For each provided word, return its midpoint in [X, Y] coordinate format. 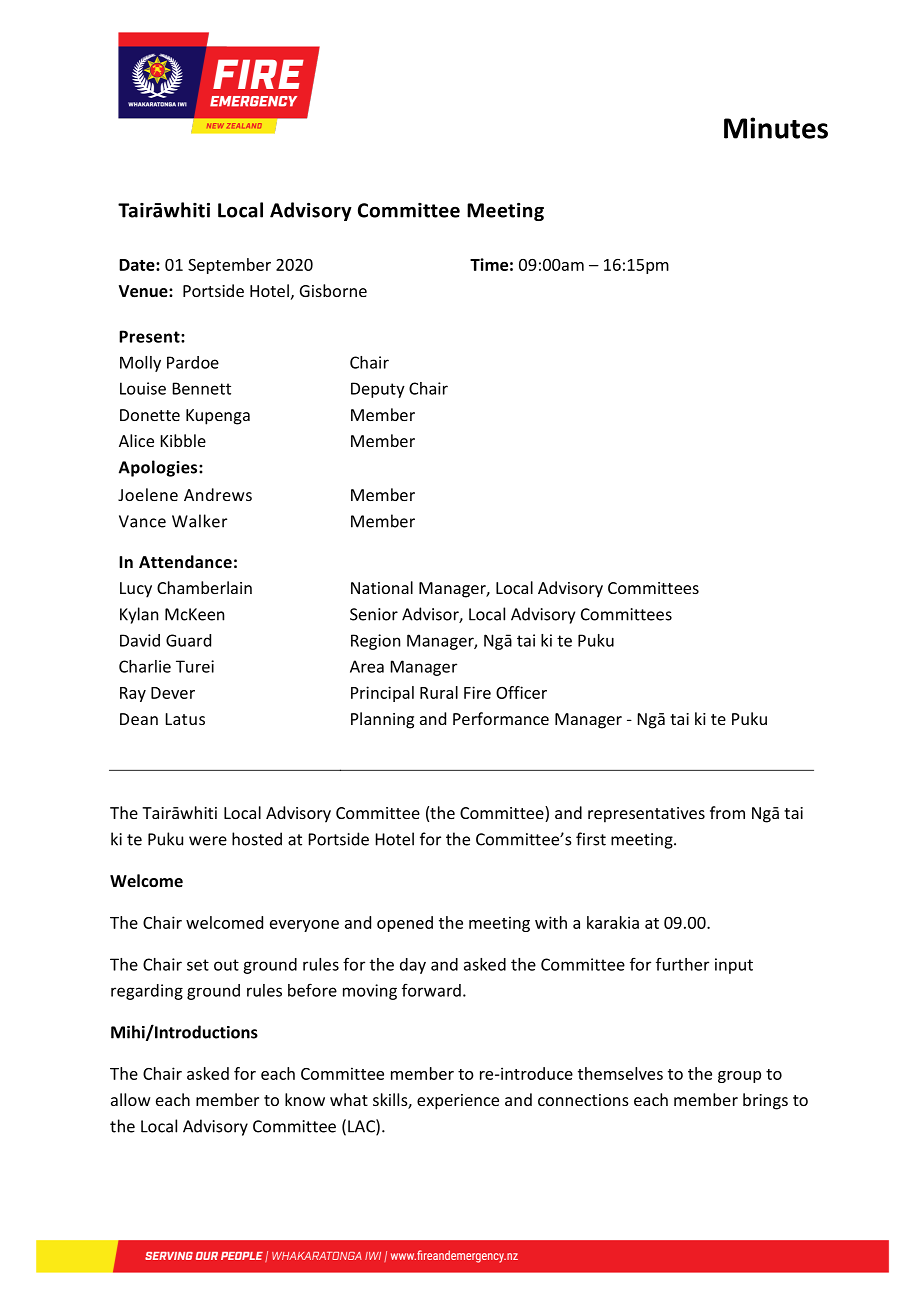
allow [131, 1099]
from [727, 812]
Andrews [218, 494]
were [208, 841]
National [382, 587]
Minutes [776, 128]
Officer [521, 692]
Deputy [378, 390]
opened [405, 924]
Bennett [202, 388]
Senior [374, 614]
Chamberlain [204, 587]
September [229, 266]
